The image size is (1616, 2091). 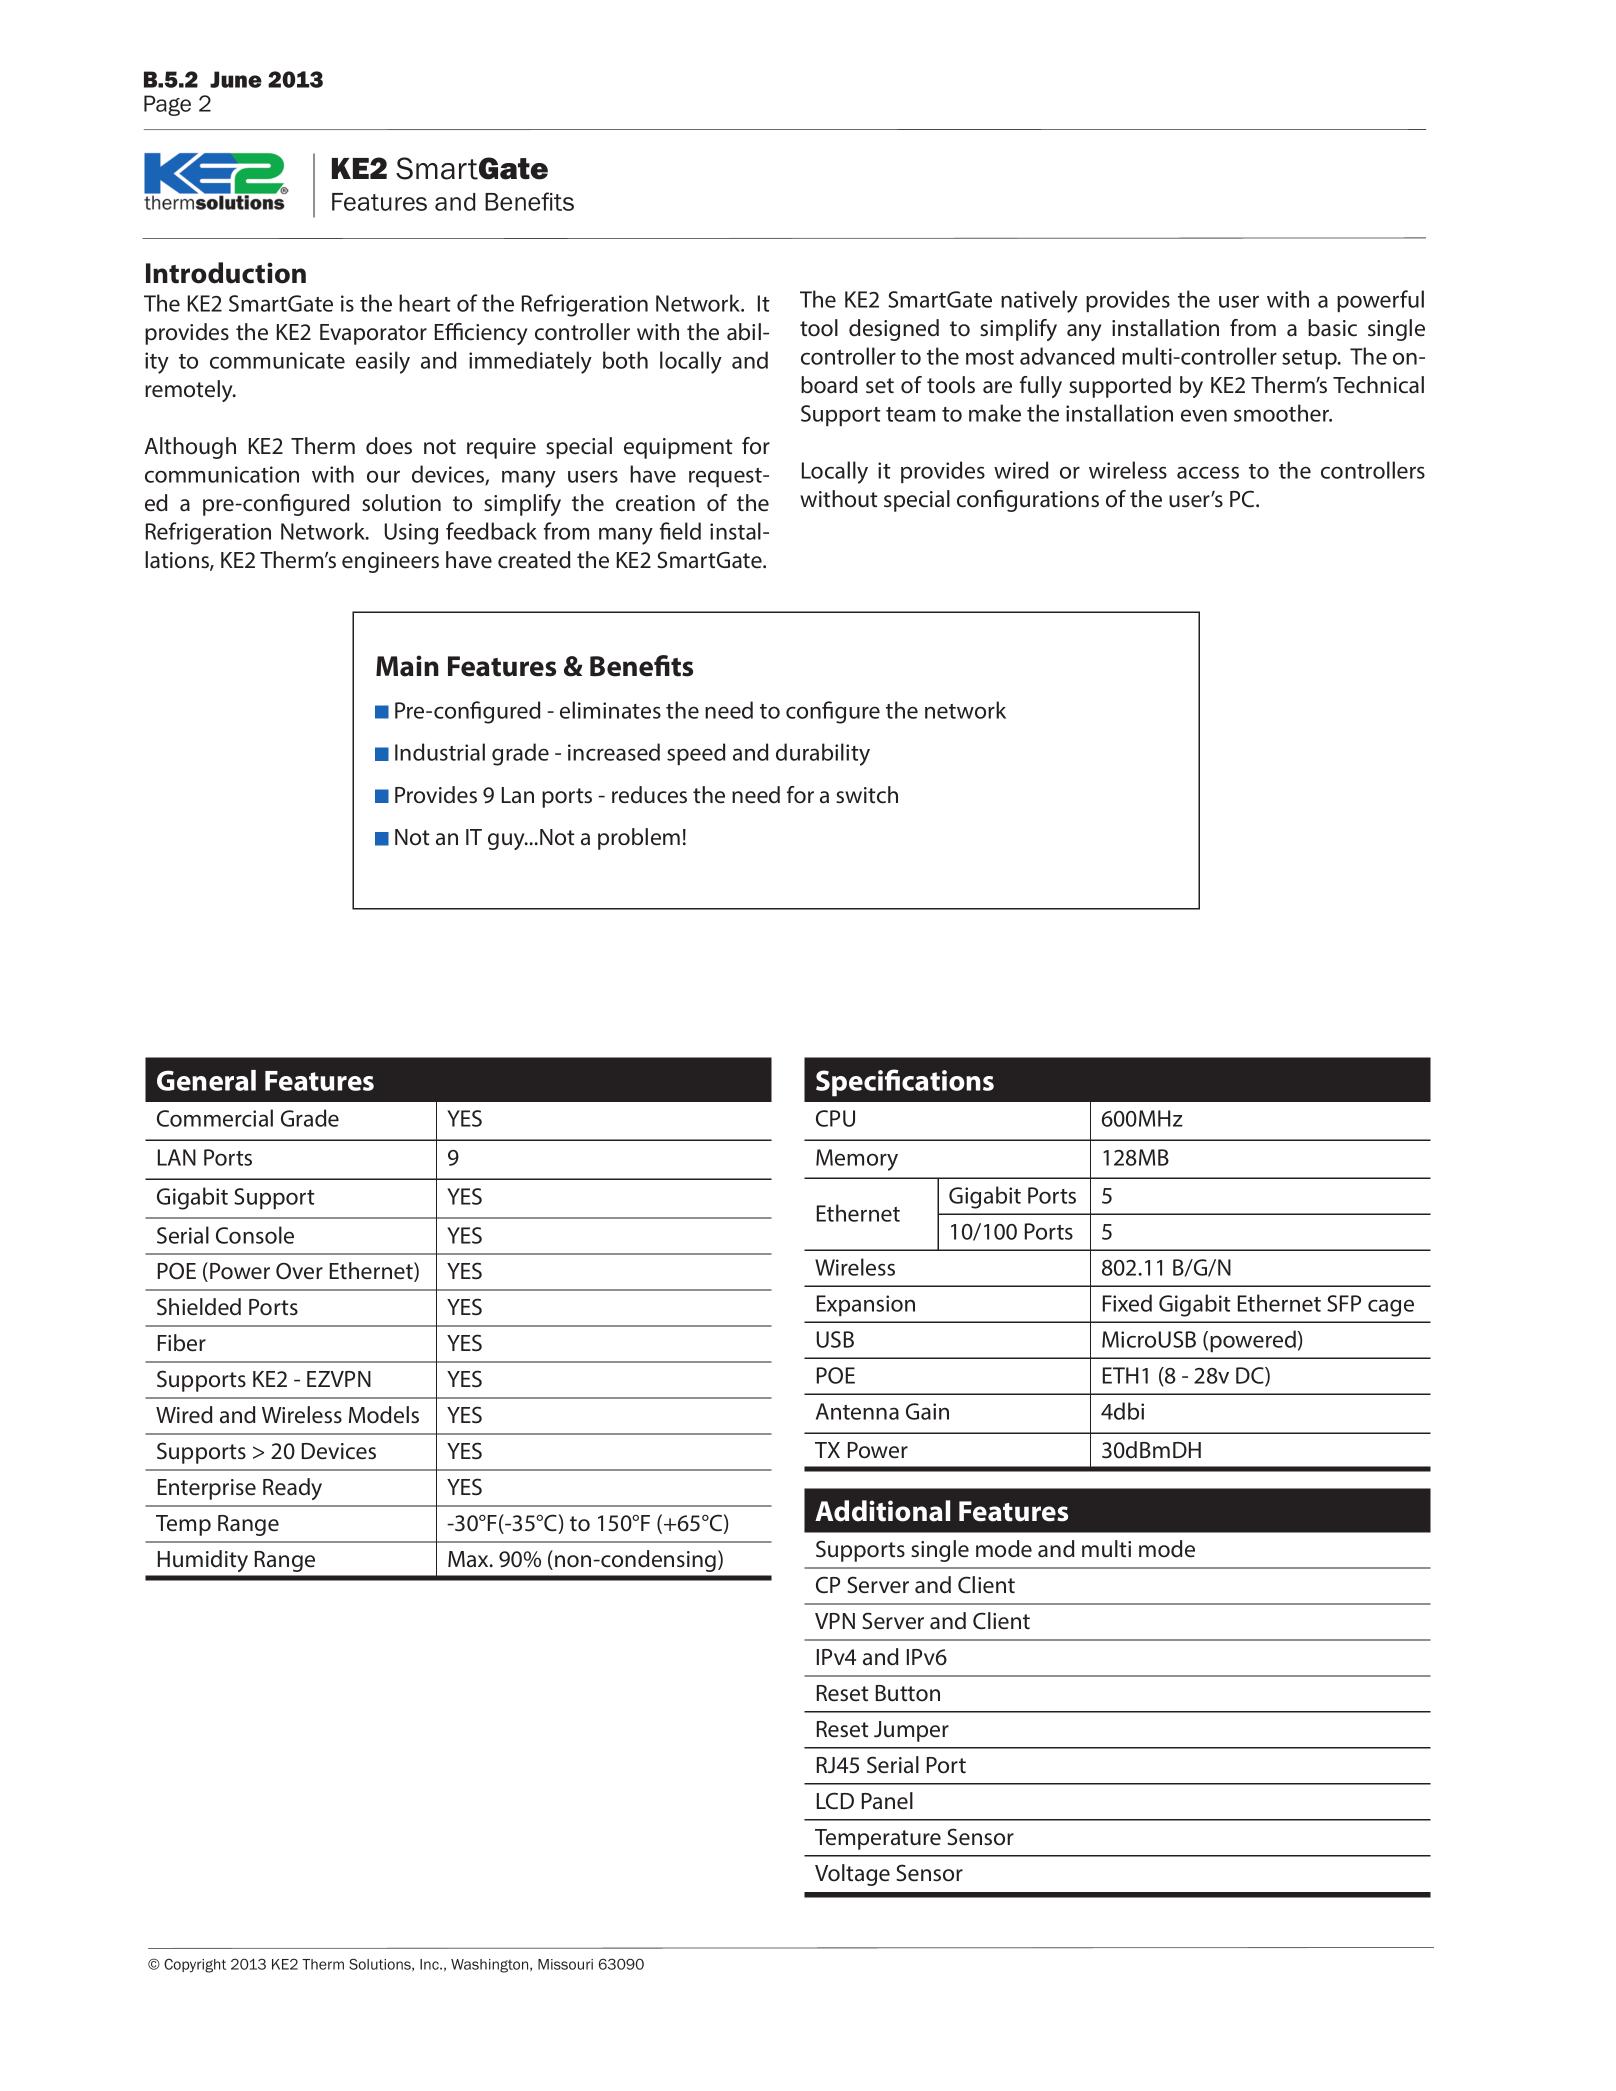 I want to click on basic, so click(x=1332, y=328).
